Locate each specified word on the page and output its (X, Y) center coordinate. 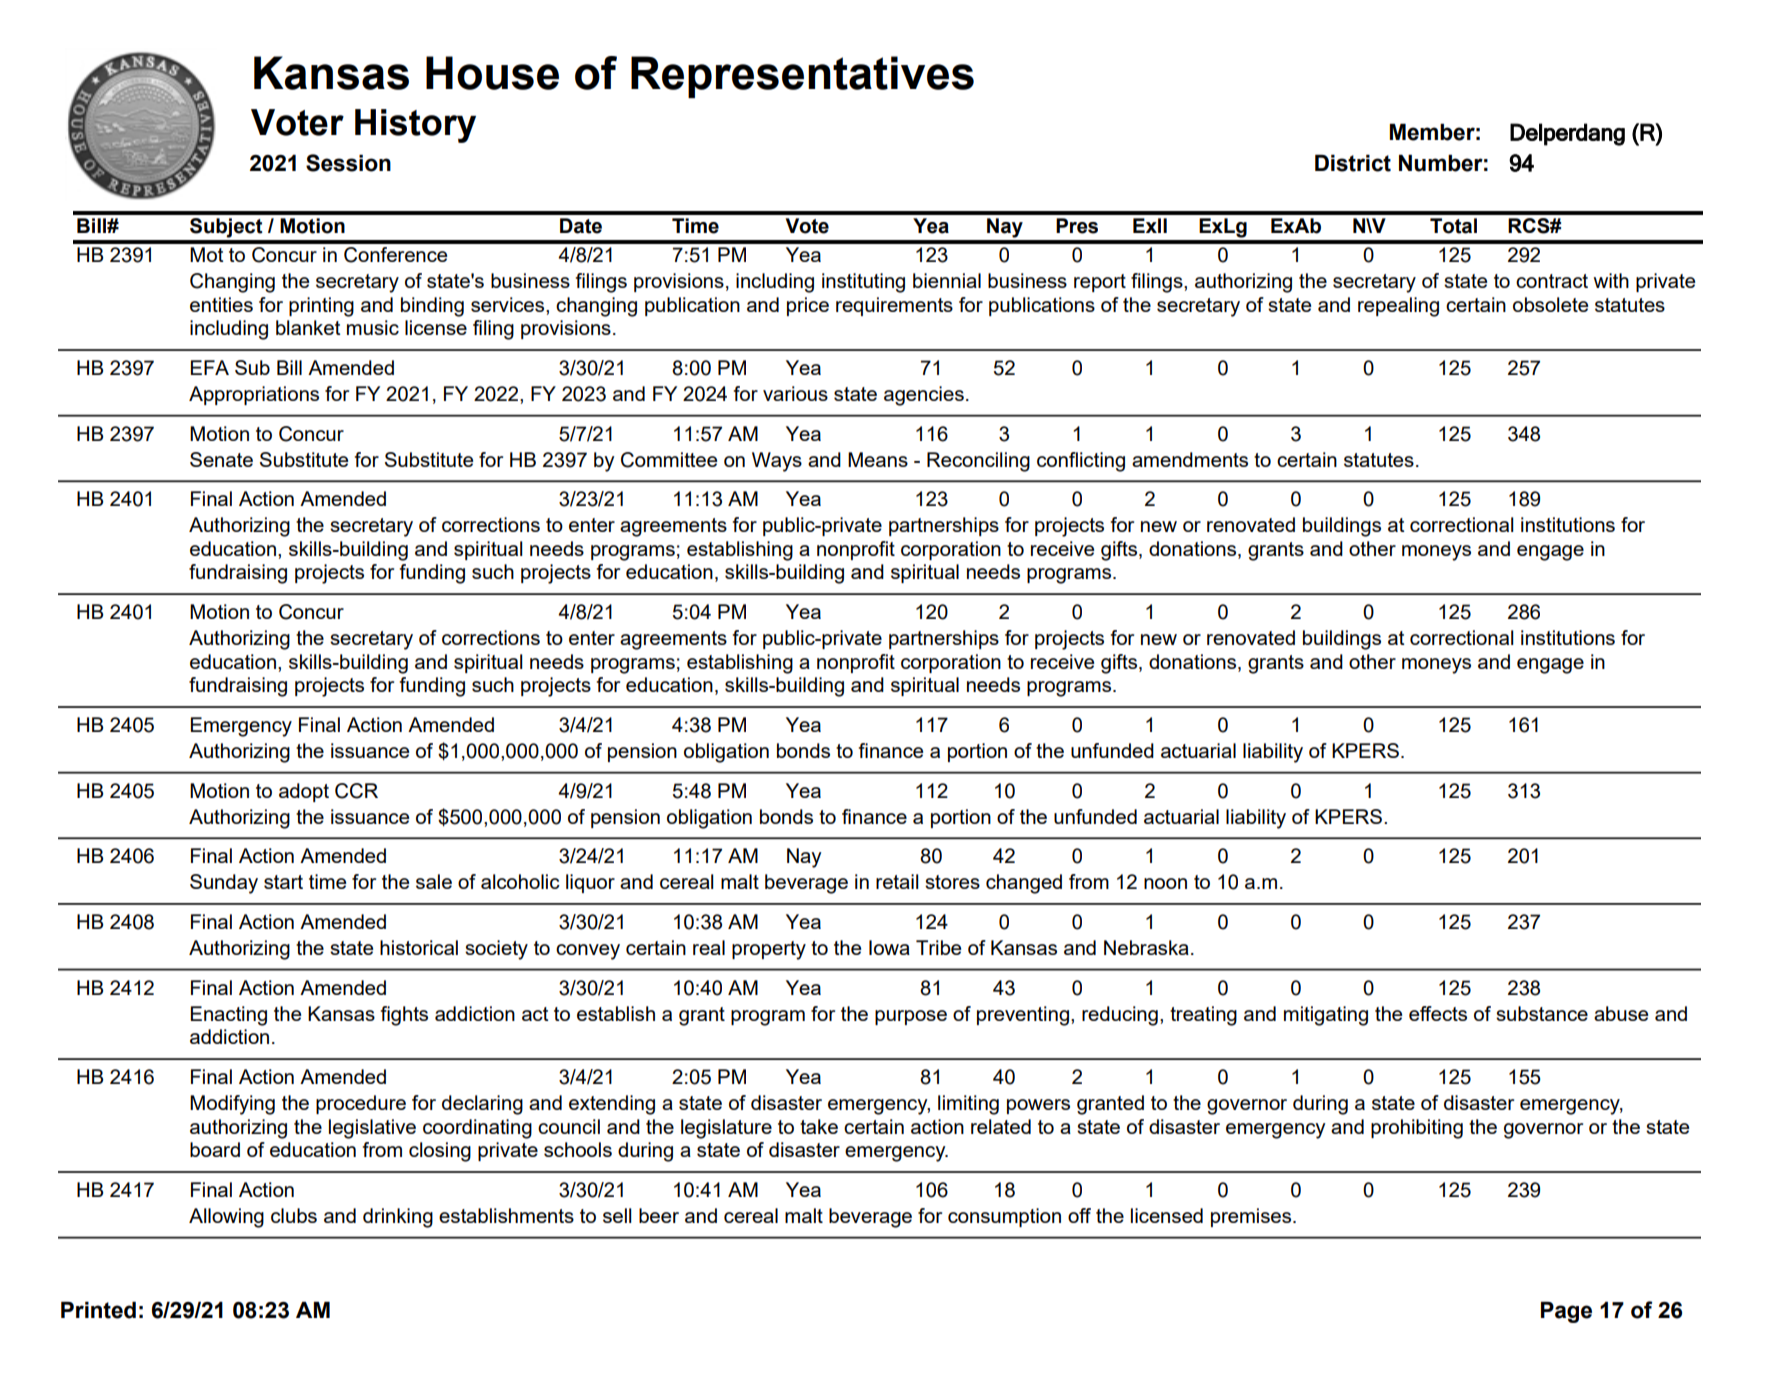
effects (1438, 1013)
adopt (304, 792)
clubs (294, 1215)
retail (897, 881)
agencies (924, 396)
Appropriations (254, 395)
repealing (1398, 307)
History (415, 126)
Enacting (229, 1016)
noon (1165, 883)
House (492, 73)
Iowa (889, 947)
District (1353, 163)
